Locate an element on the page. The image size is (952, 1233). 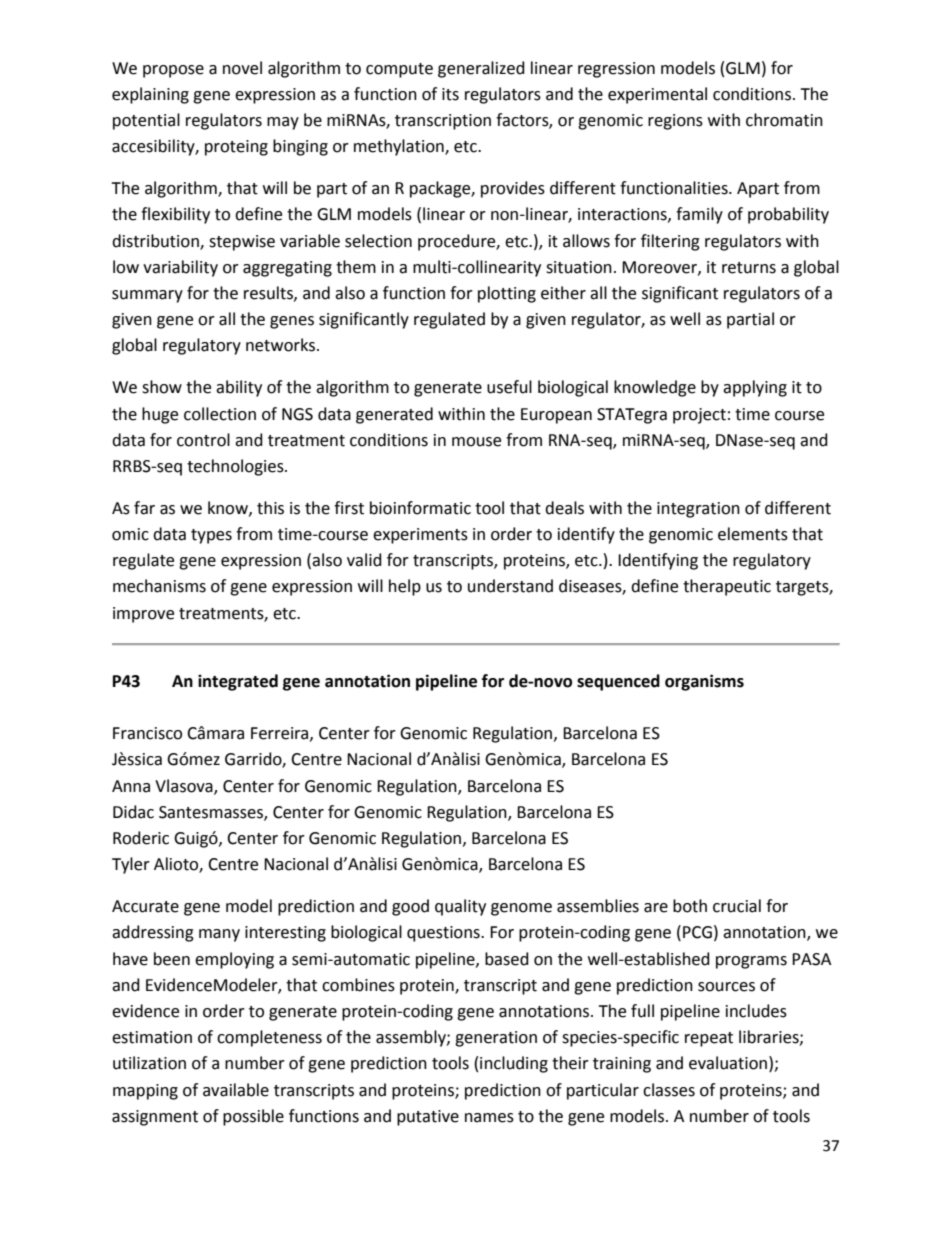
evaluation is located at coordinates (728, 1063).
